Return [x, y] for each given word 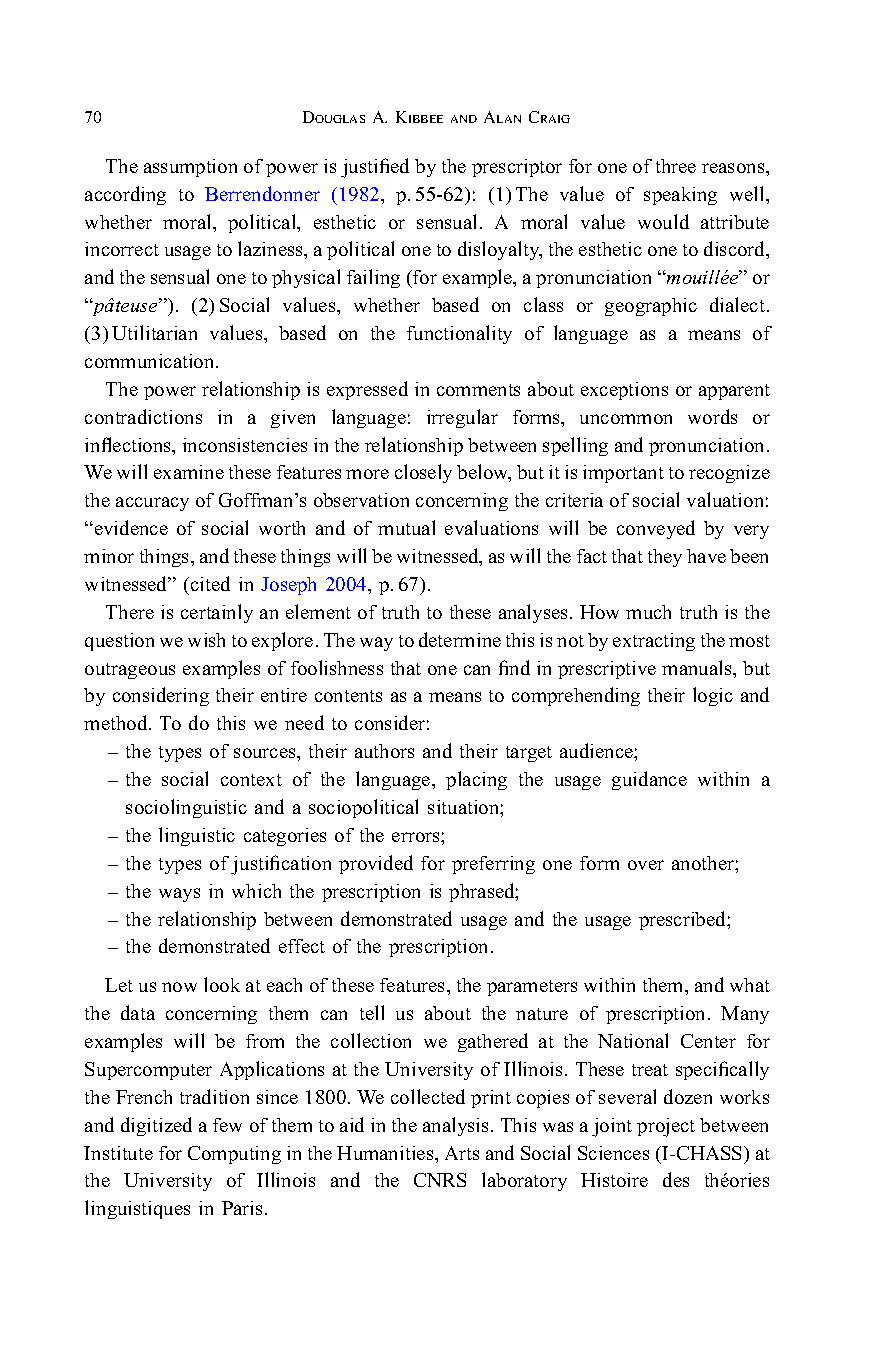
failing [373, 278]
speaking [680, 196]
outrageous [130, 671]
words [712, 416]
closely [423, 473]
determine [460, 639]
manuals [698, 667]
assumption [190, 168]
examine [189, 472]
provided [376, 864]
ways [179, 895]
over [646, 865]
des [676, 1179]
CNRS [440, 1180]
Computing [234, 1155]
